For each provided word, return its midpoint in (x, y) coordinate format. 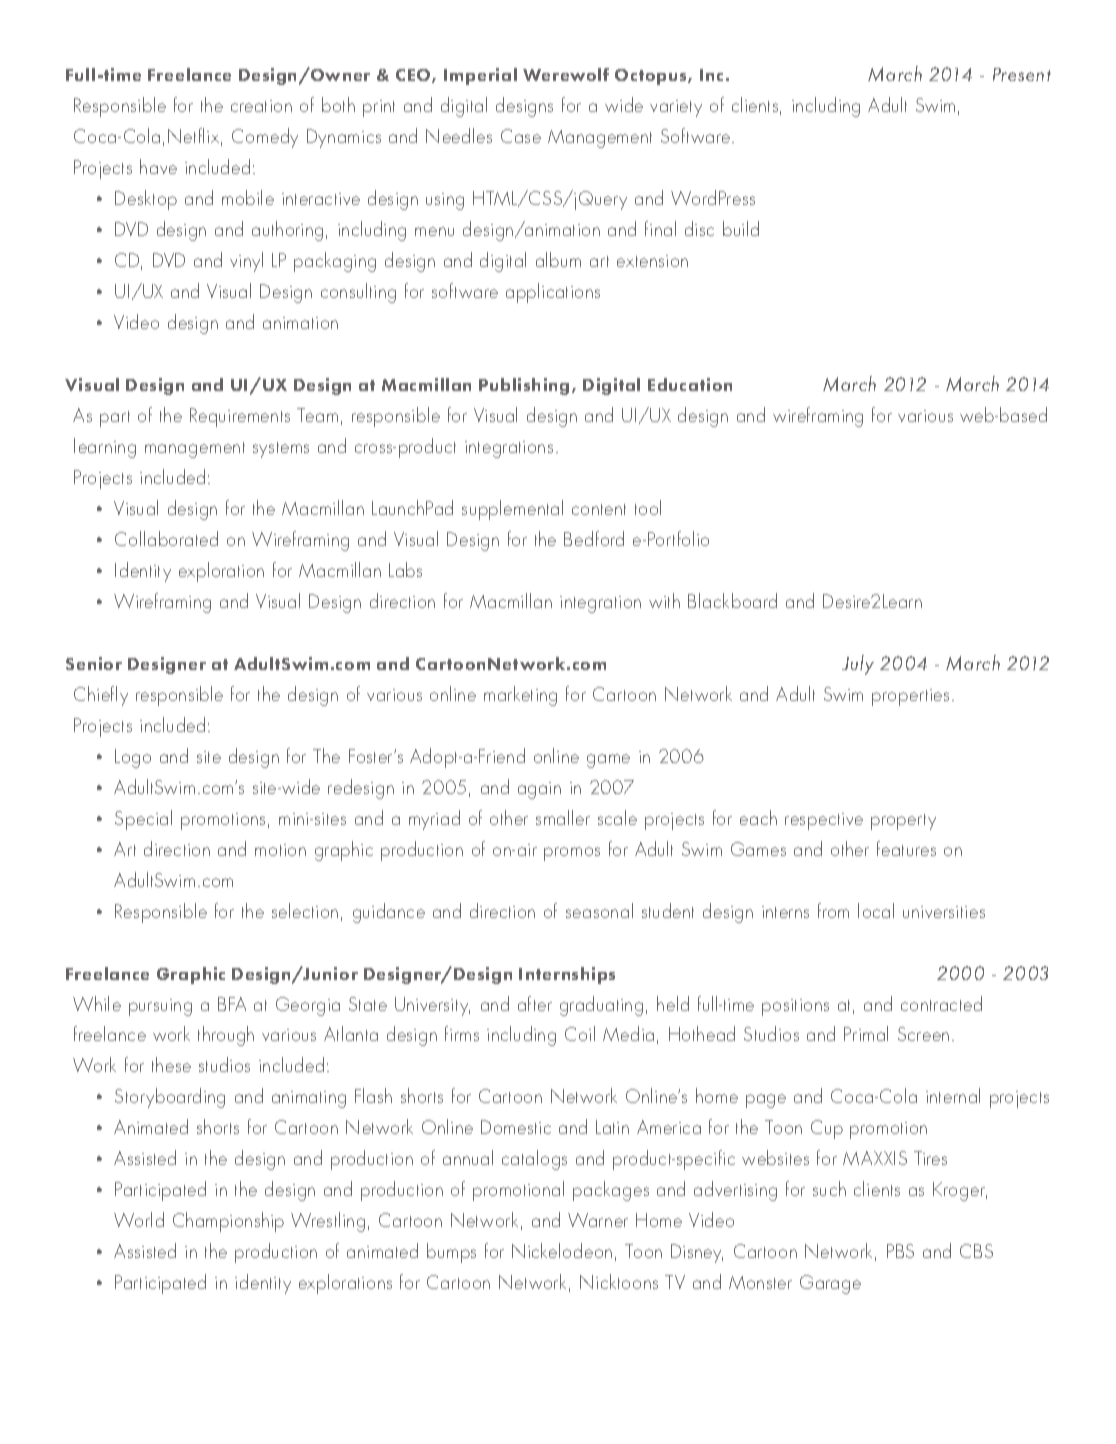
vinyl (246, 262)
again (539, 790)
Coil (580, 1033)
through (226, 1036)
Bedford (594, 538)
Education (690, 384)
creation (261, 106)
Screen (923, 1034)
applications (553, 293)
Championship (228, 1222)
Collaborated (166, 538)
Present (1022, 74)
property (903, 822)
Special (143, 820)
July (858, 665)
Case (521, 136)
